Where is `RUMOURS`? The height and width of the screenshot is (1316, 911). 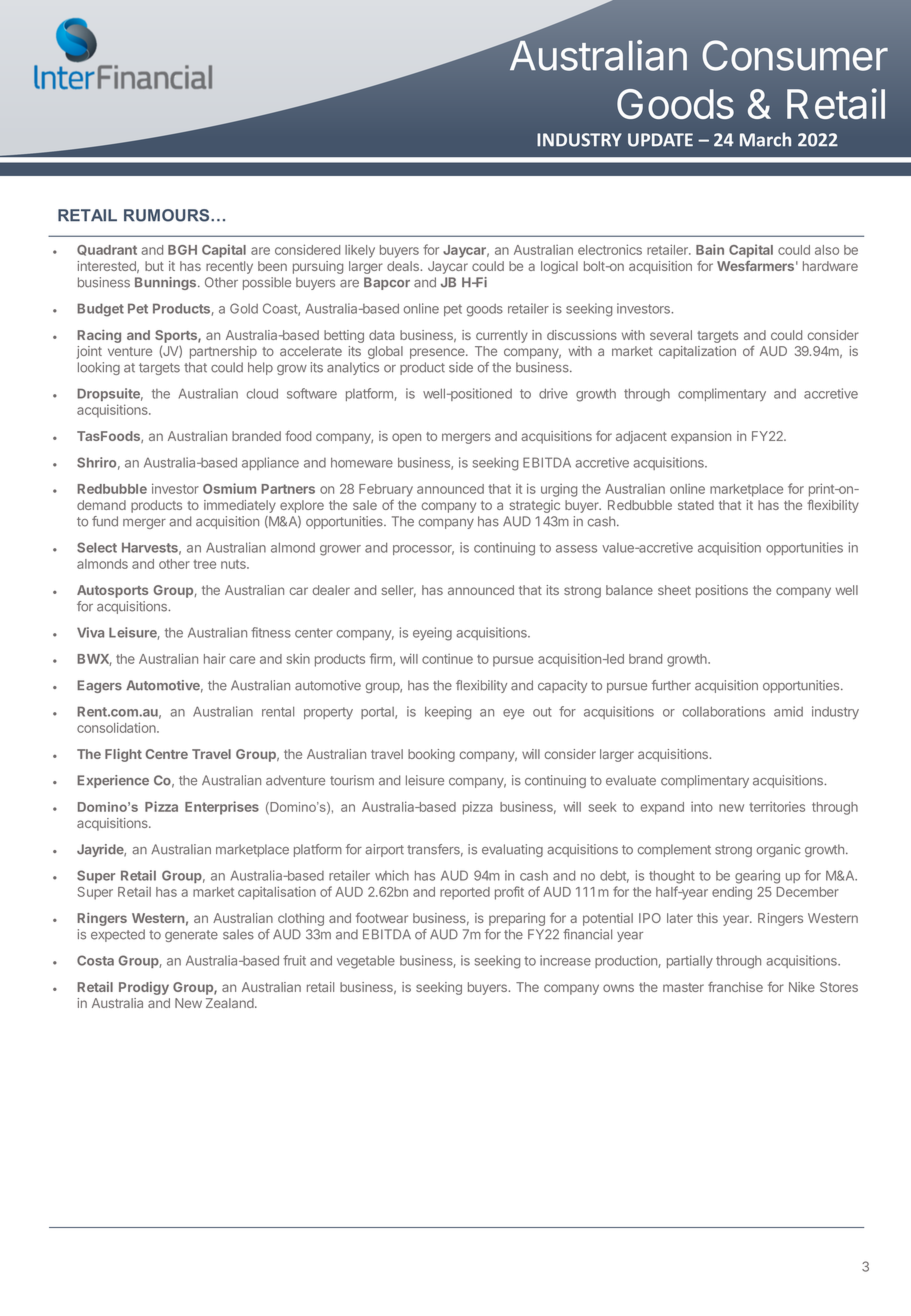 RUMOURS is located at coordinates (168, 215).
